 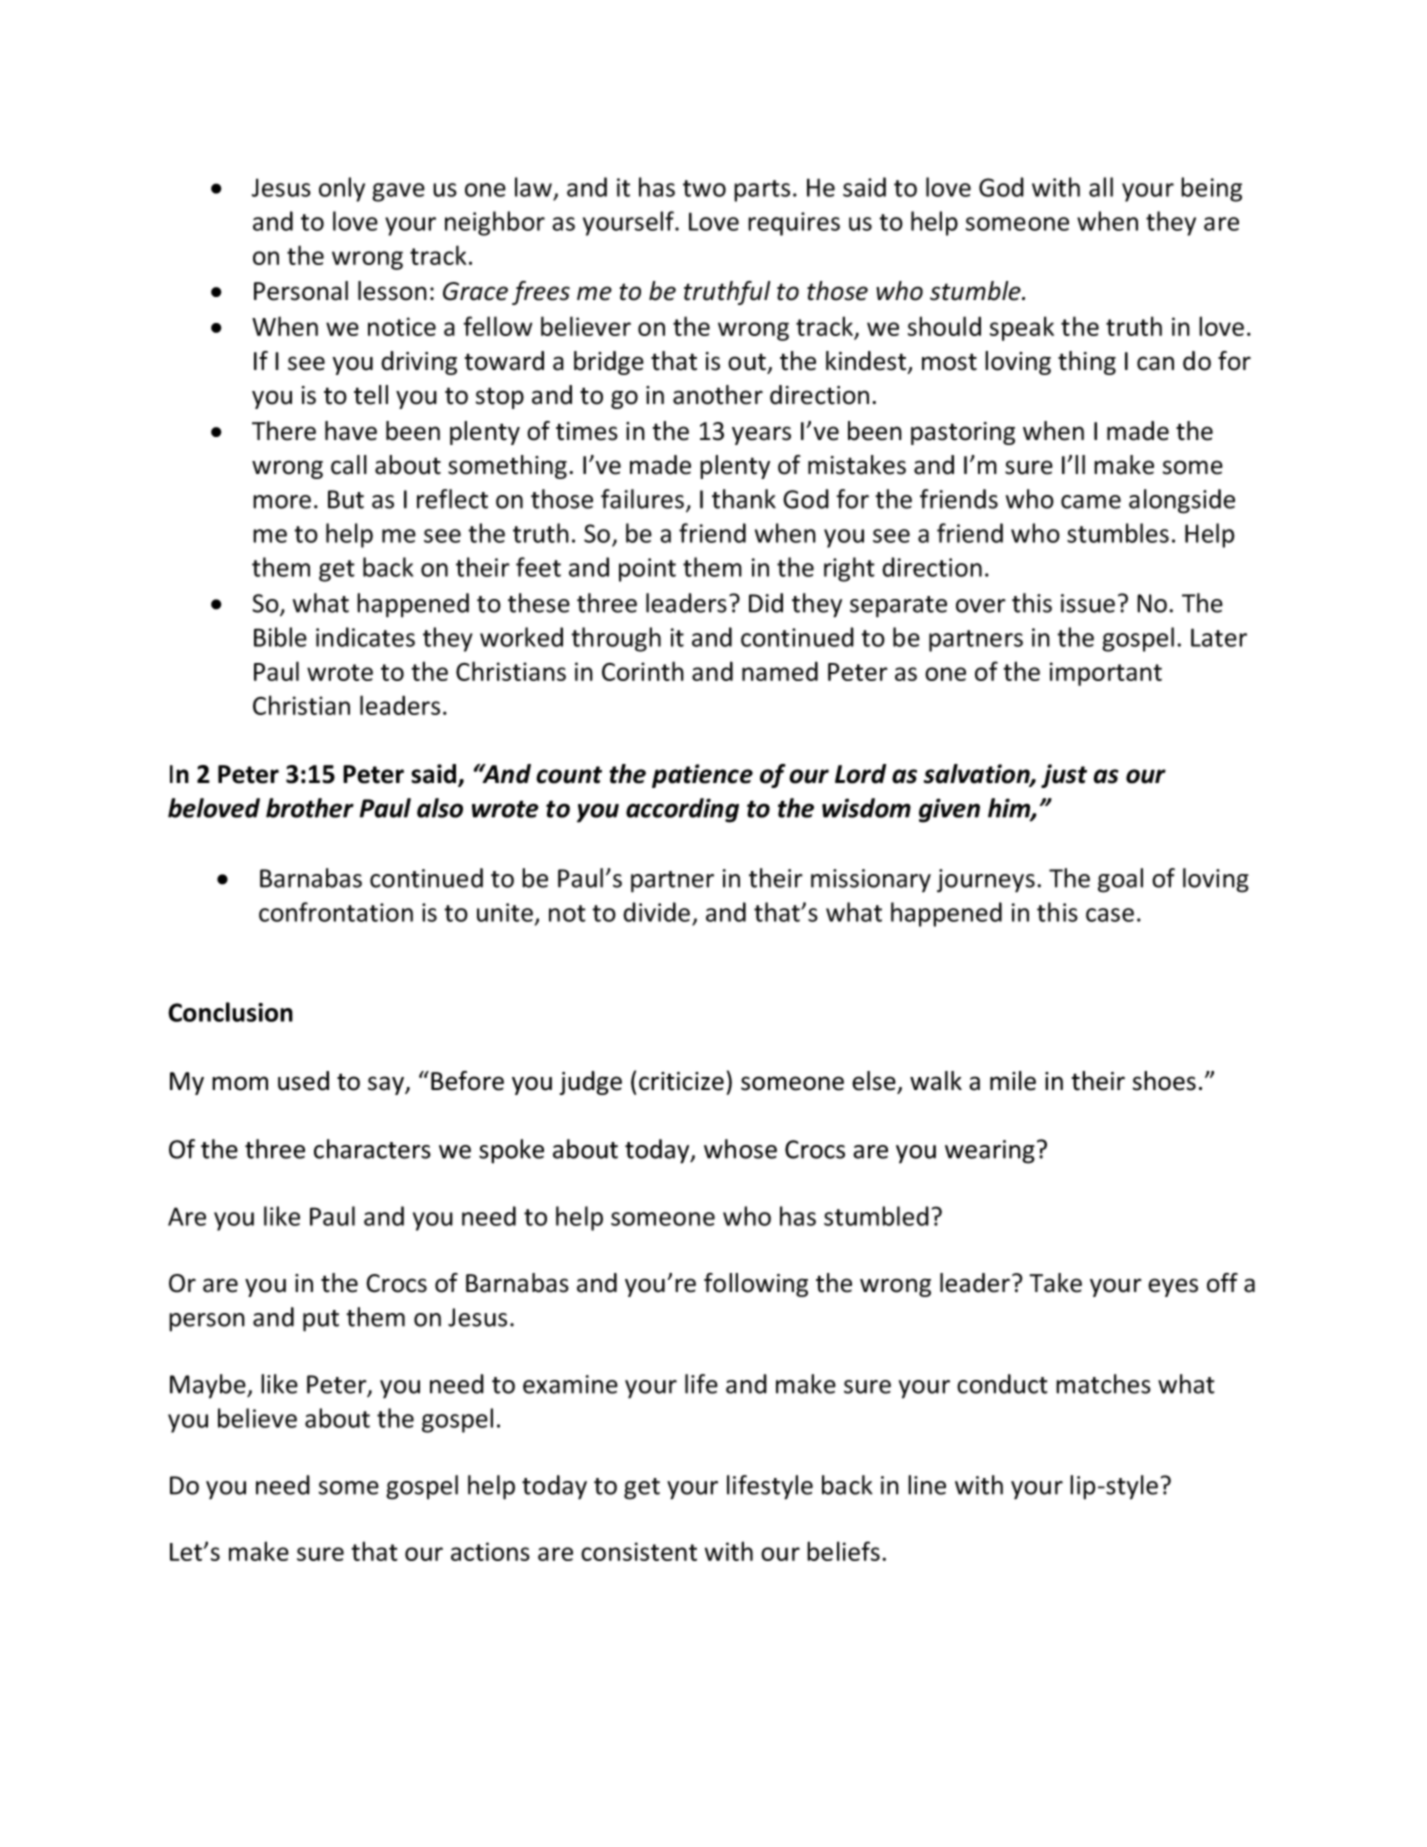 I want to click on divide, so click(x=656, y=912).
